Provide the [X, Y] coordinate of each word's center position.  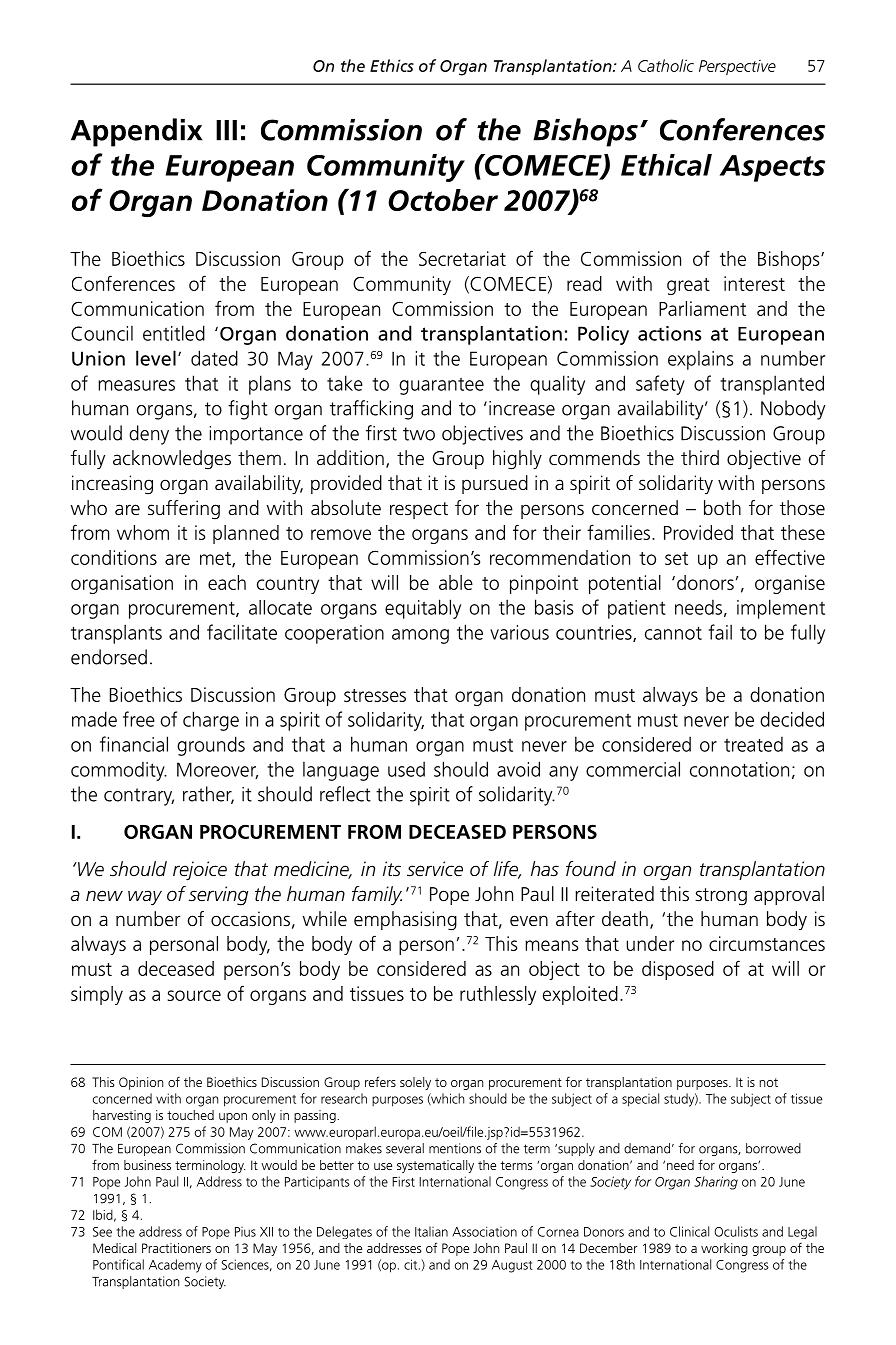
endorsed [109, 657]
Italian [431, 1231]
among [420, 636]
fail [720, 632]
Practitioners [176, 1248]
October [443, 200]
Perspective [737, 67]
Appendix [136, 132]
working [724, 1249]
